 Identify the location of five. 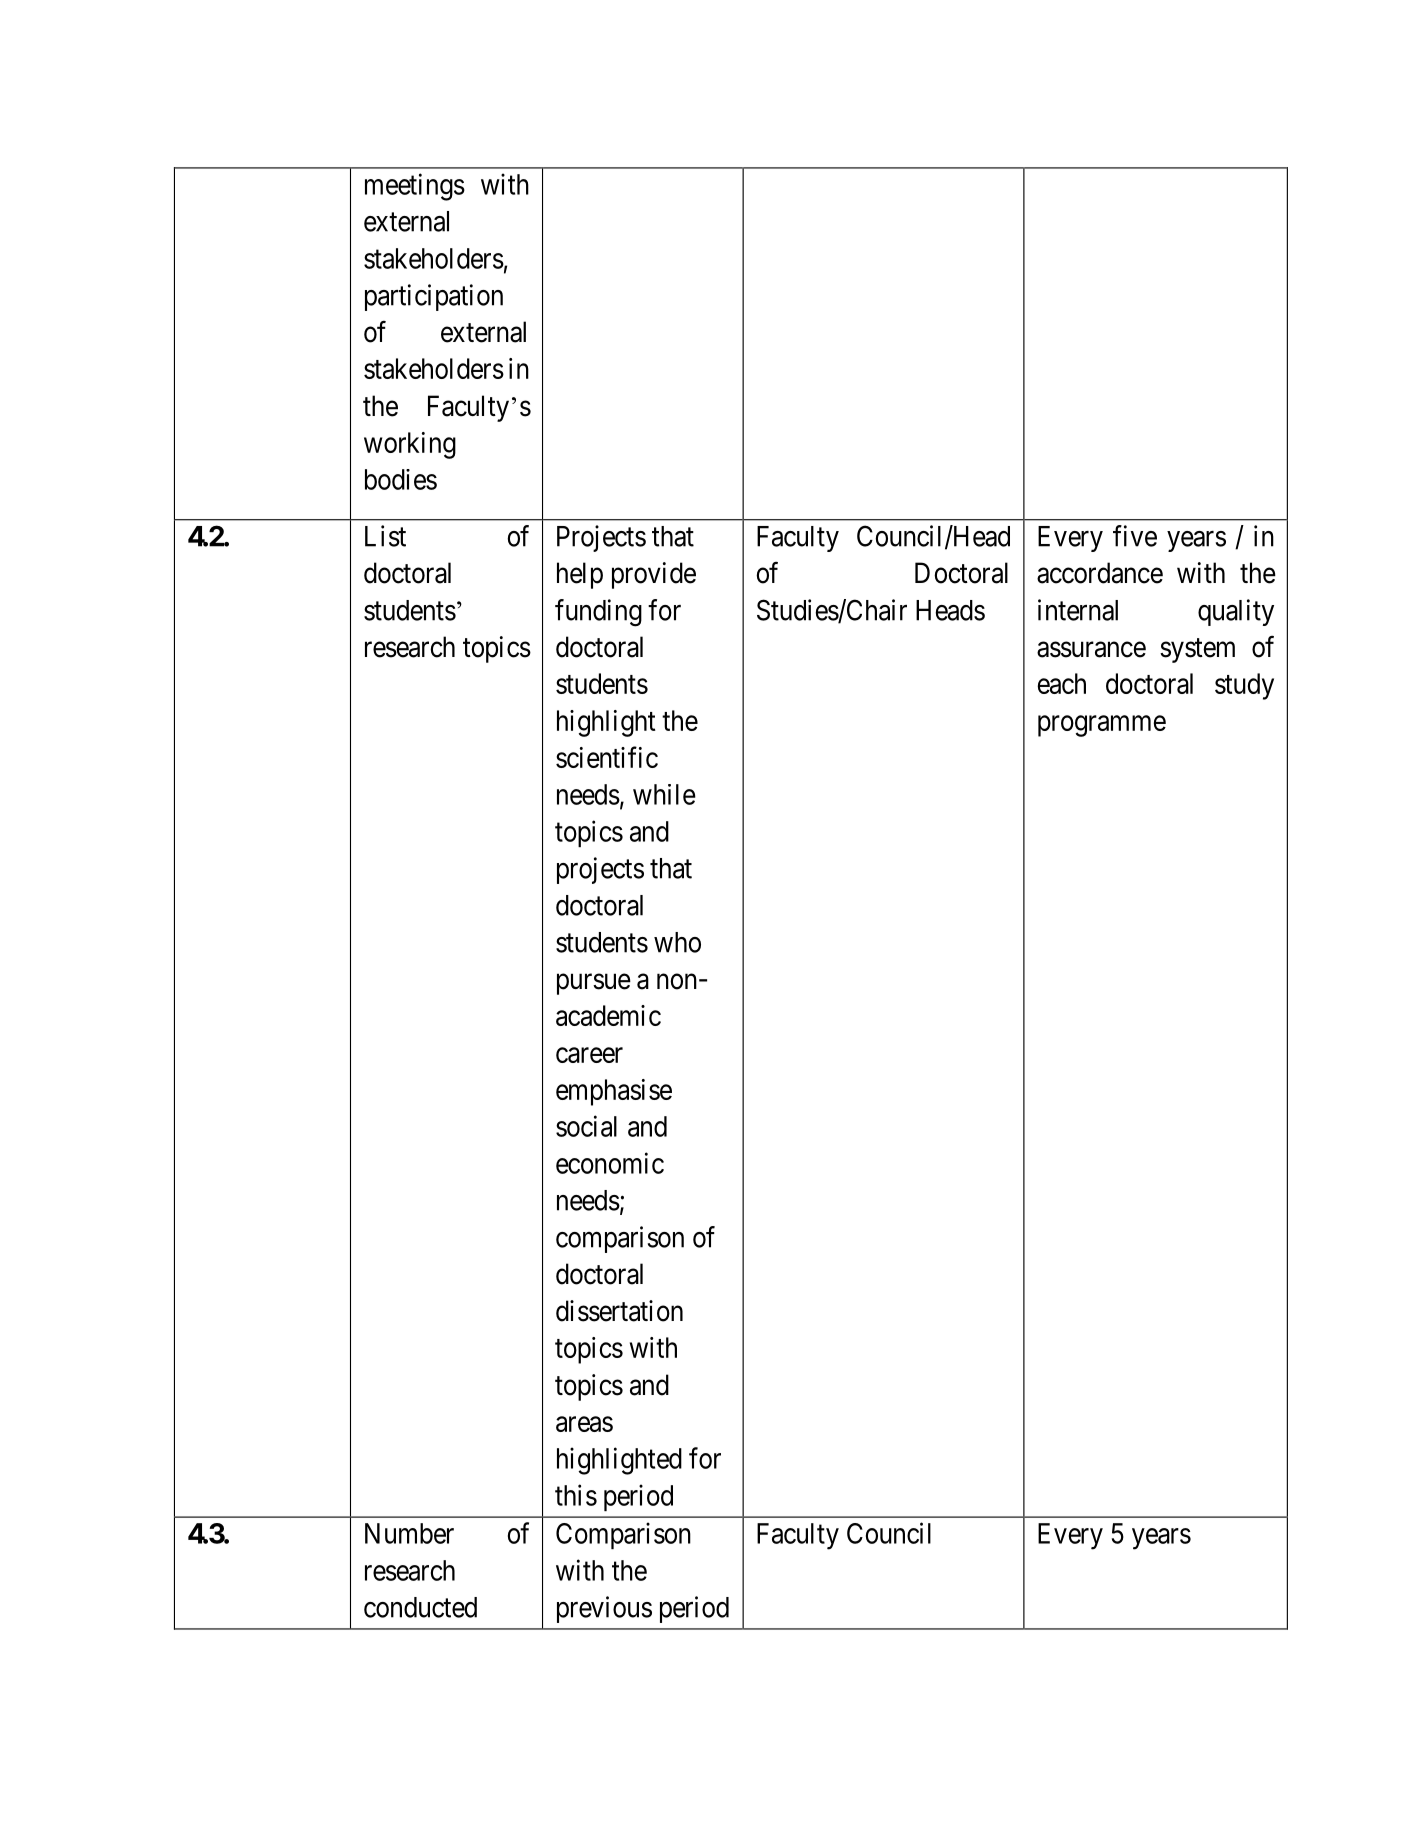
(1135, 536).
